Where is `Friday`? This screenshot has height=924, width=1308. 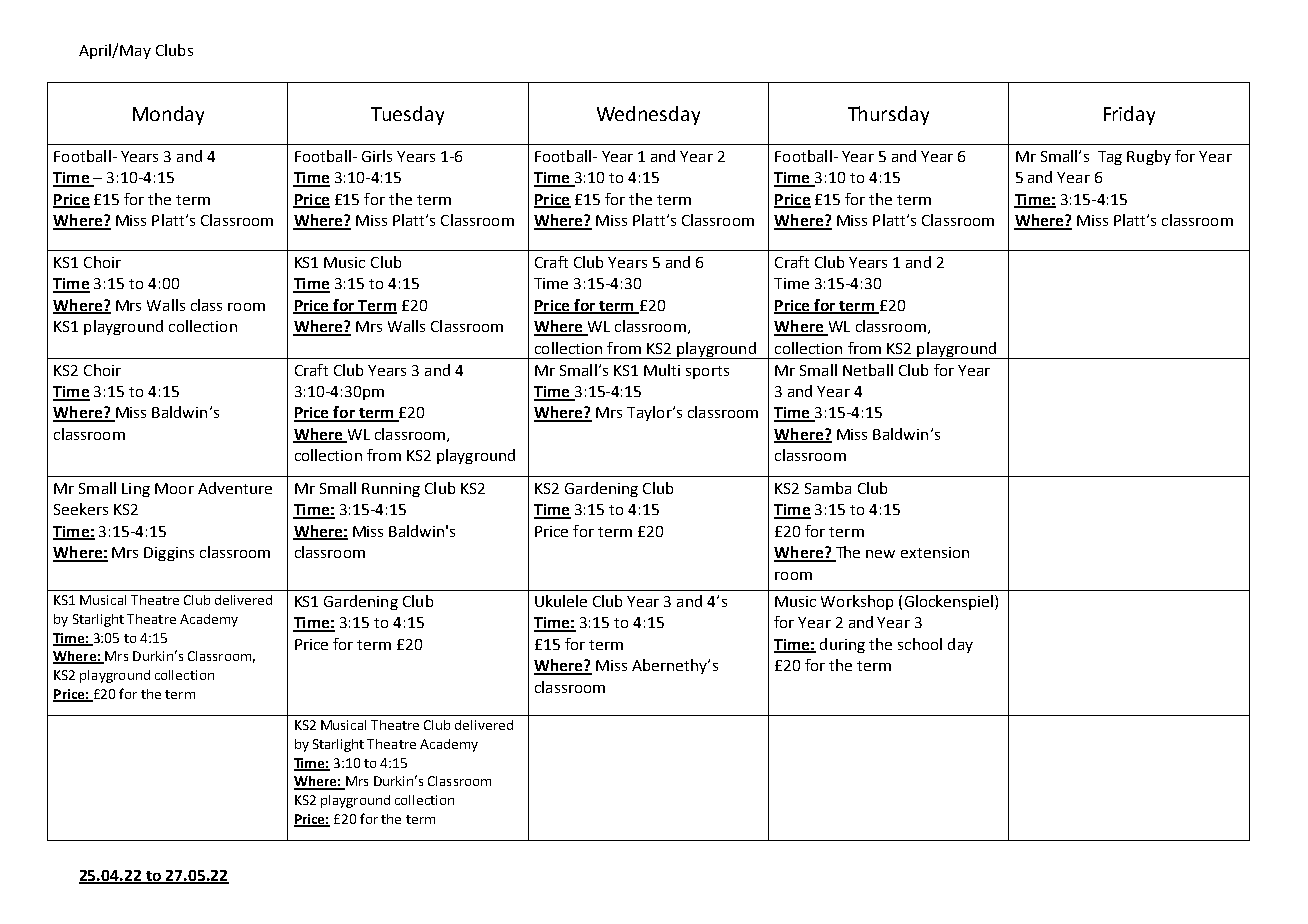 Friday is located at coordinates (1129, 115).
